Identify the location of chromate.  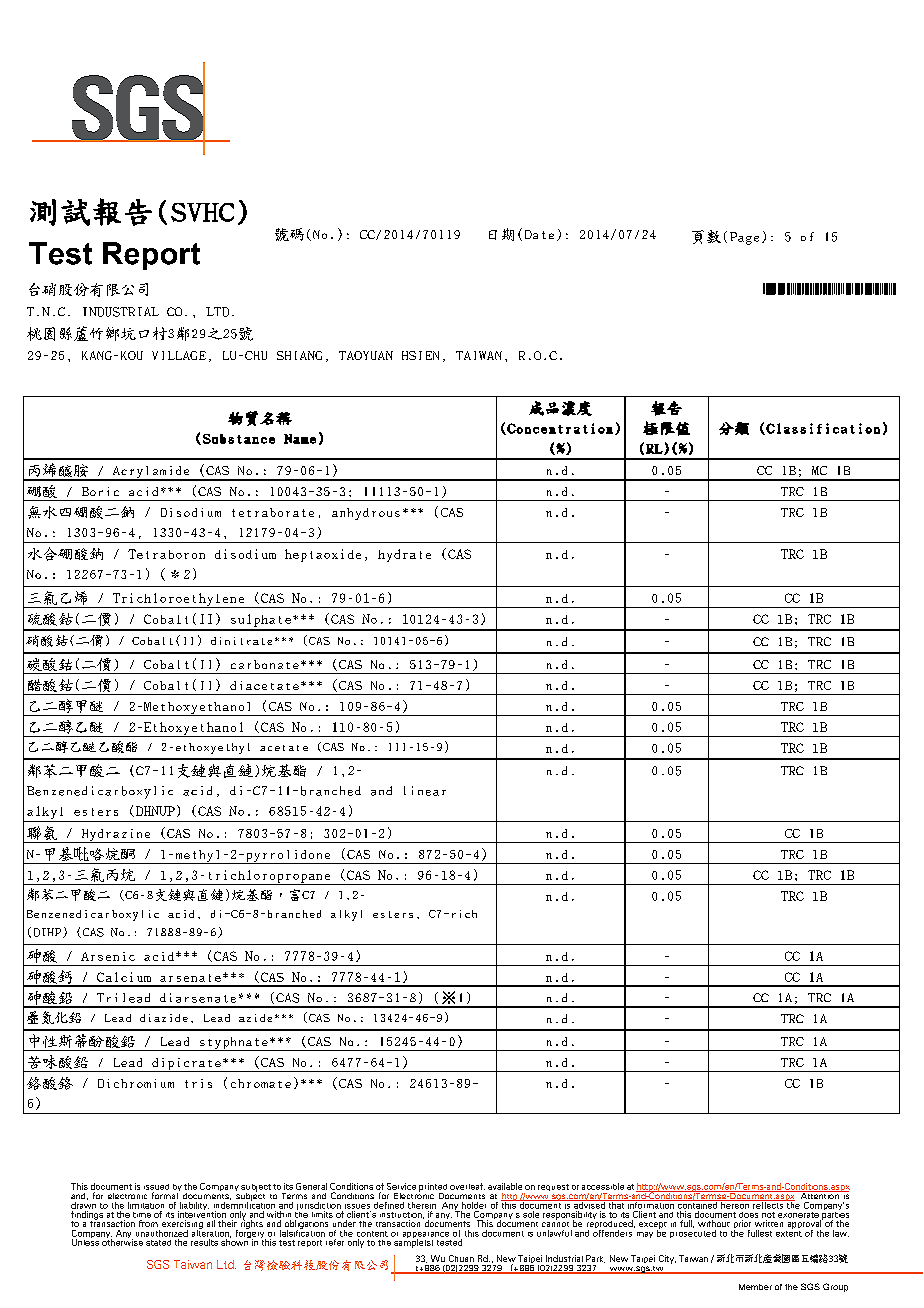
(261, 1083).
